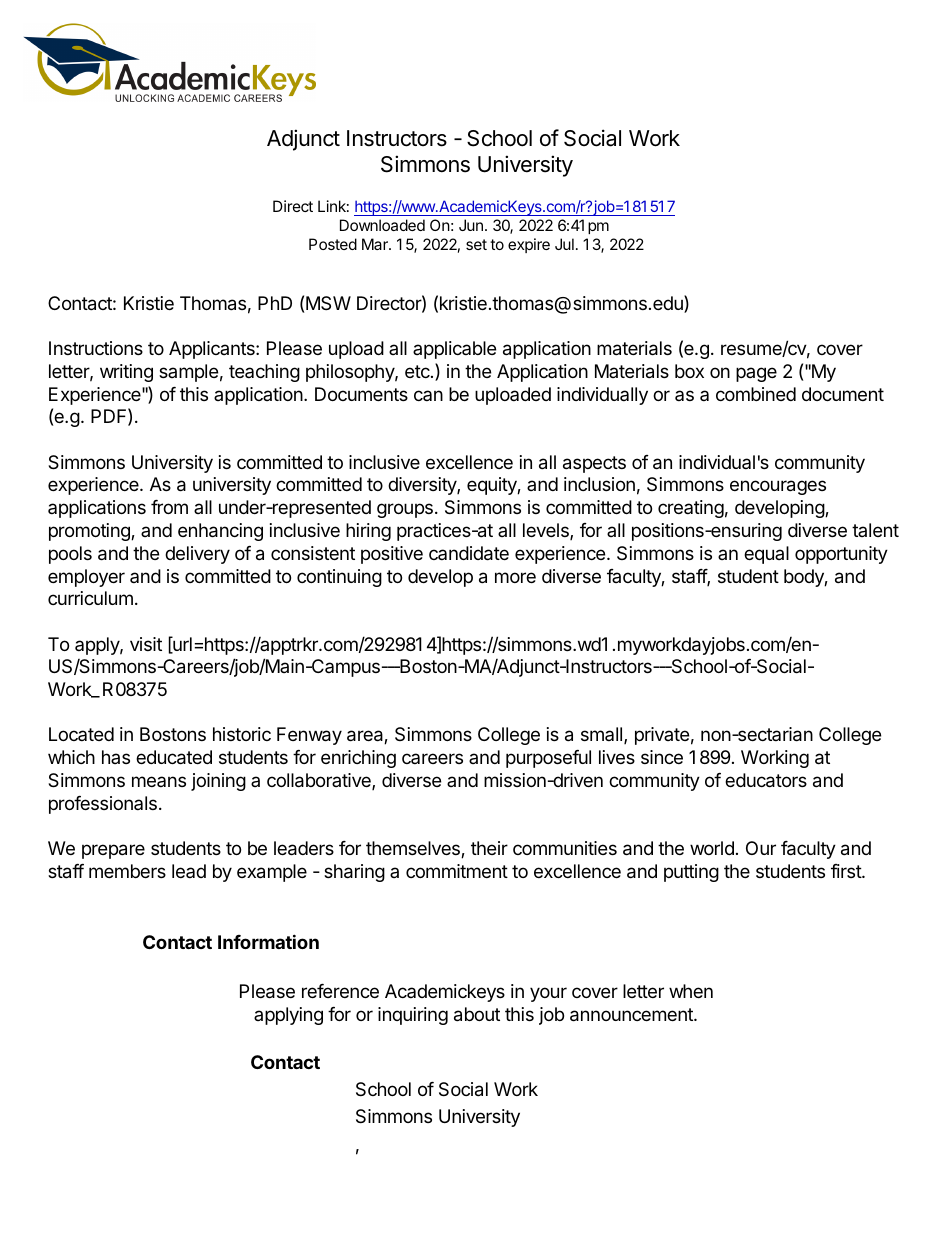  What do you see at coordinates (564, 244) in the screenshot?
I see `Jul` at bounding box center [564, 244].
